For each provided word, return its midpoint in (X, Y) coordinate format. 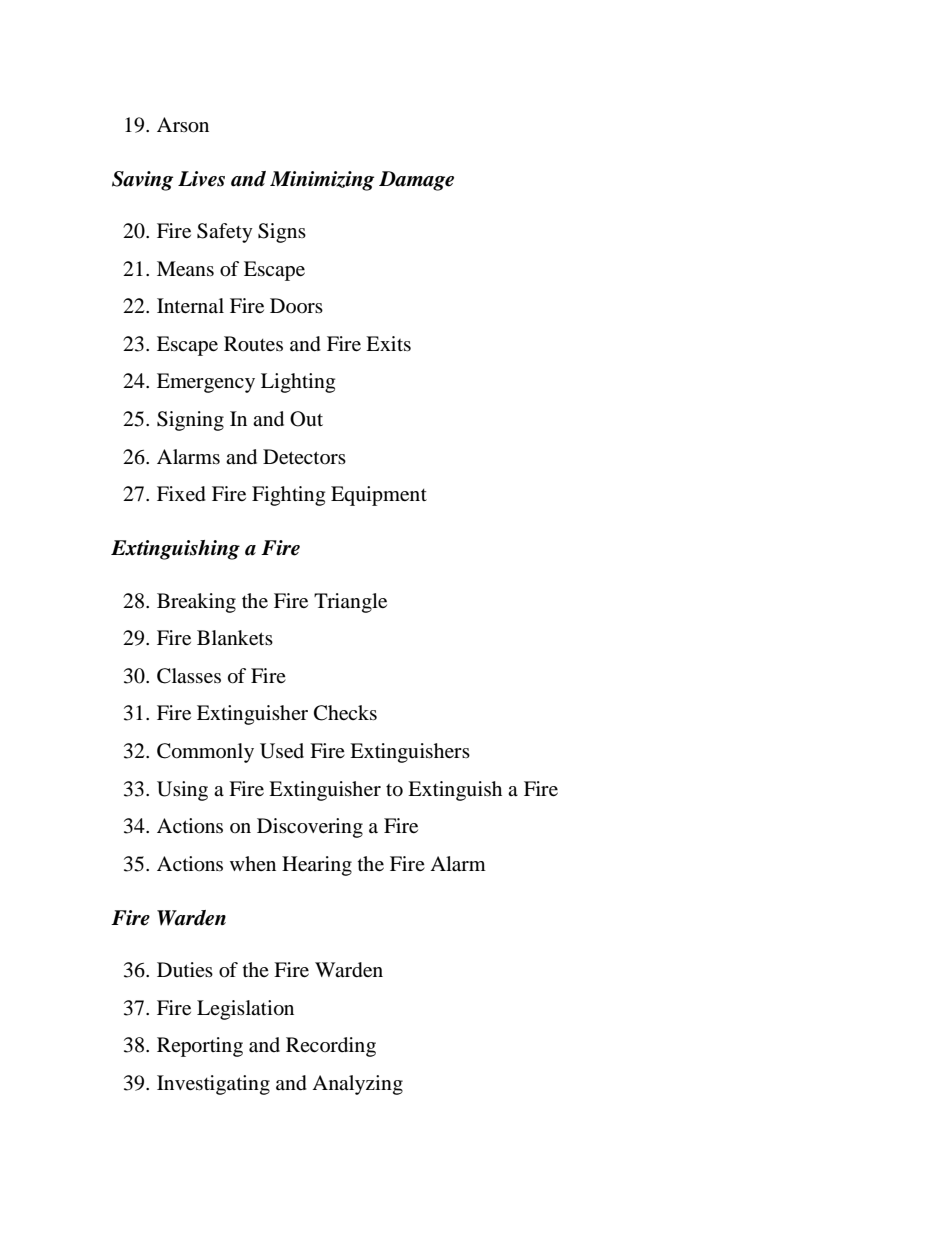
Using (182, 791)
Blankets (235, 637)
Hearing (317, 866)
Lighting (298, 383)
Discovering (310, 828)
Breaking (196, 603)
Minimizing (322, 181)
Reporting (200, 1047)
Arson (183, 125)
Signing (190, 421)
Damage (416, 181)
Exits (388, 343)
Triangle (350, 603)
